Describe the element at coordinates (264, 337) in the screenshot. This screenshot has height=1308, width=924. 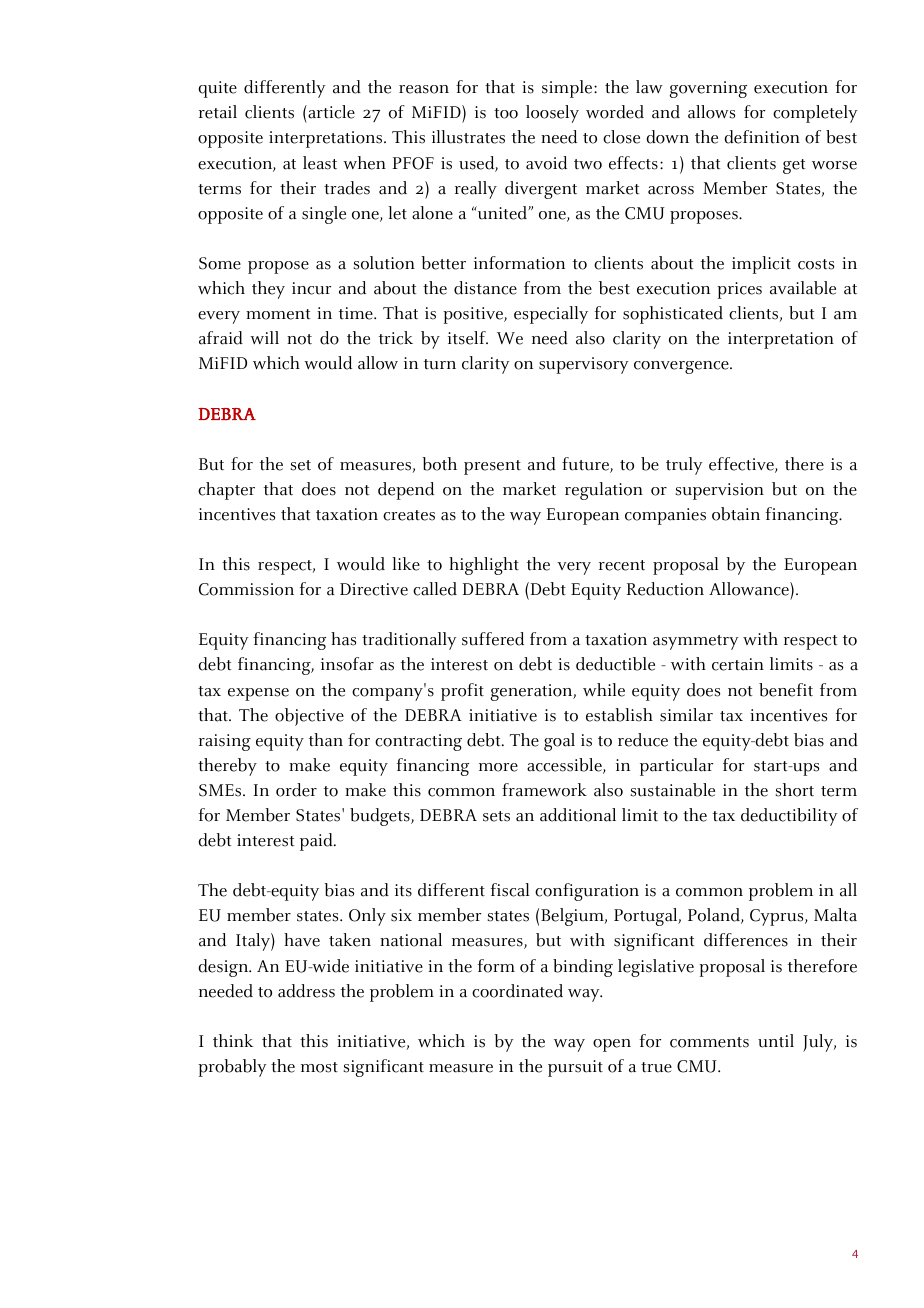
I see `will` at that location.
